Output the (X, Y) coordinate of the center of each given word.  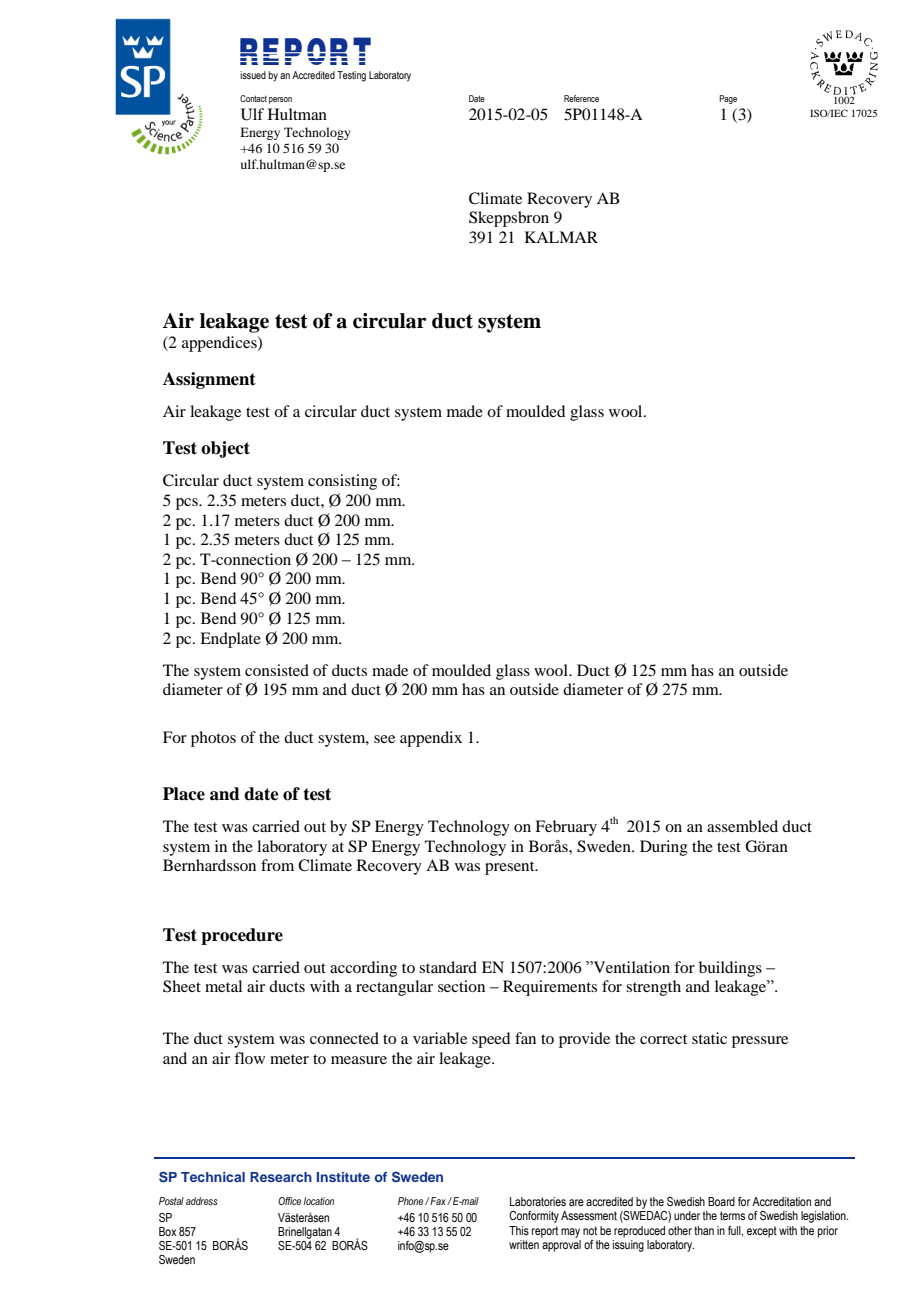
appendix (431, 739)
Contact (253, 98)
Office (289, 1201)
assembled (742, 826)
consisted (277, 670)
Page (728, 99)
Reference (581, 98)
